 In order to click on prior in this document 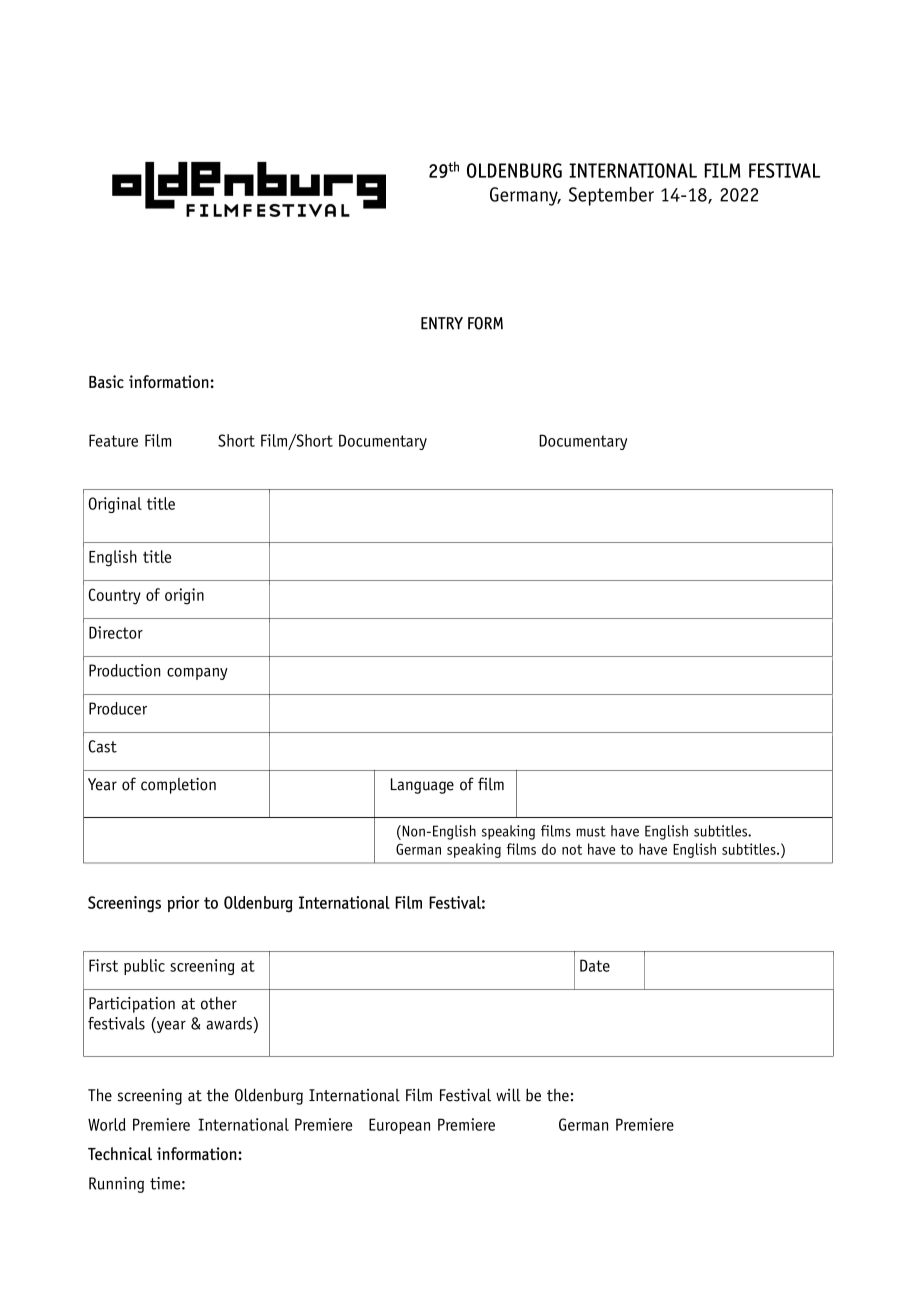, I will do `click(183, 904)`.
